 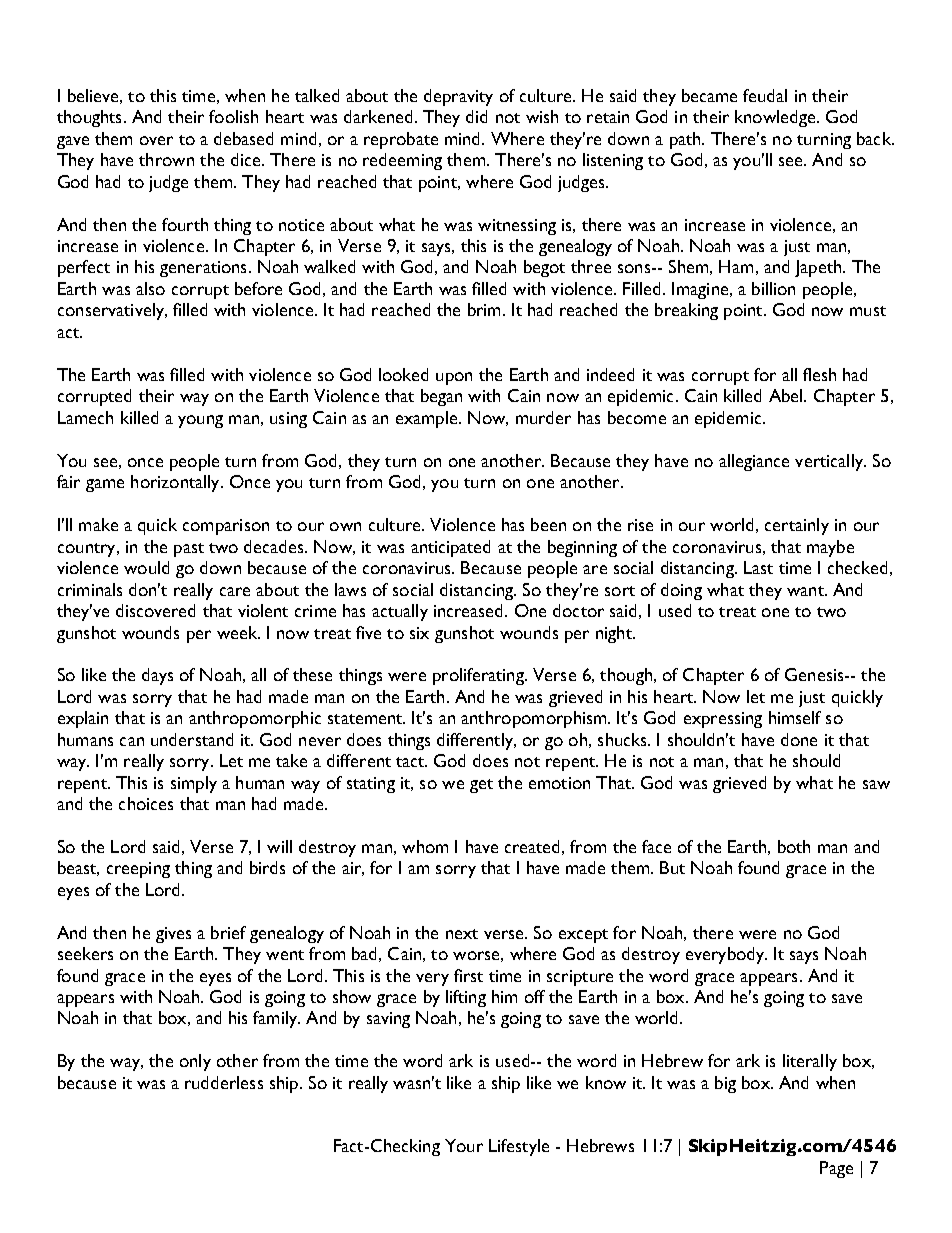 I want to click on feudal, so click(x=765, y=95).
